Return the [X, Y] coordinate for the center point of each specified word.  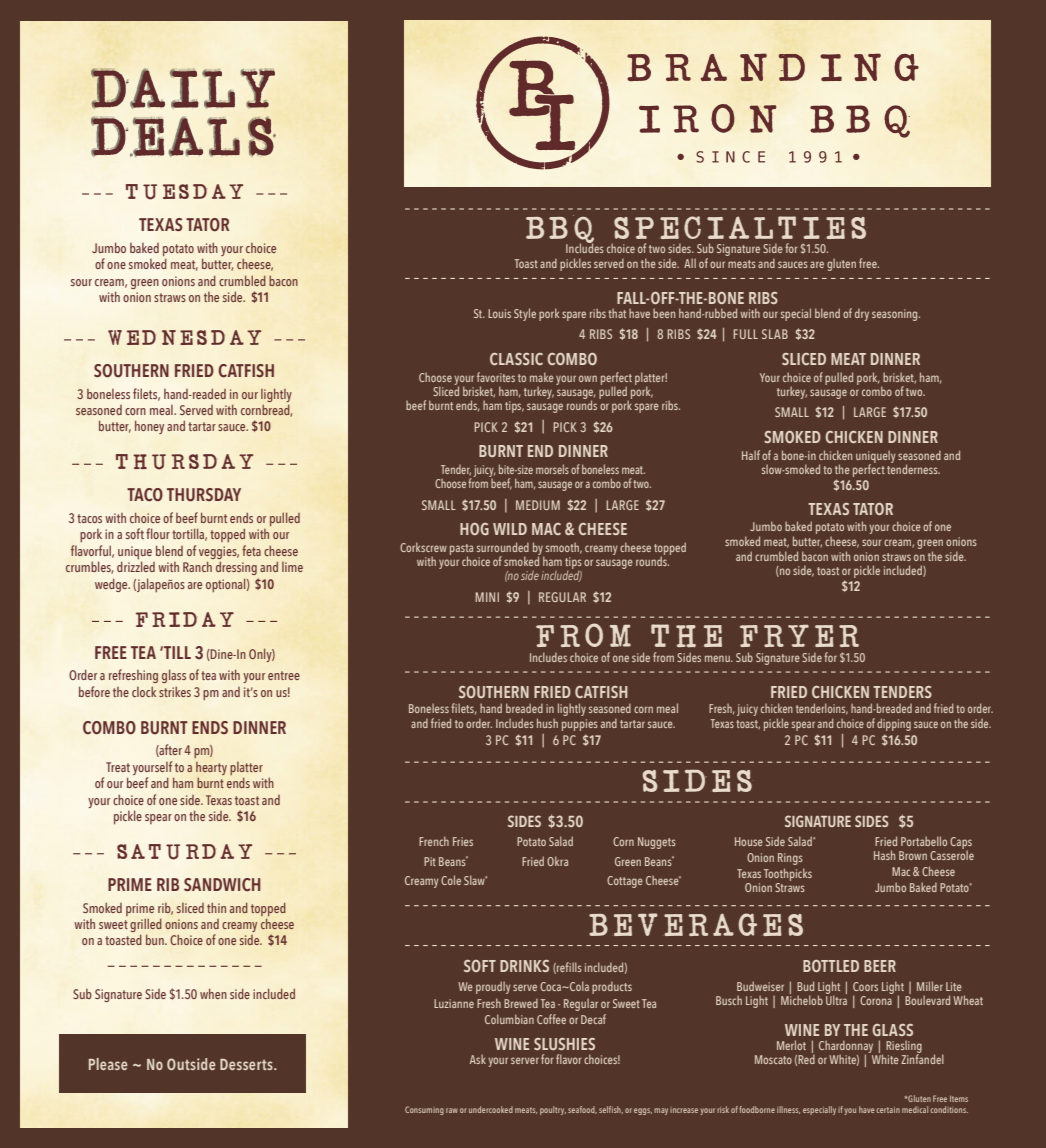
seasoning [896, 315]
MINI [487, 597]
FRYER [799, 636]
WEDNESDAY [184, 337]
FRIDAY [185, 619]
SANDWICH [222, 885]
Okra [557, 861]
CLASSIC [516, 359]
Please [108, 1064]
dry [862, 315]
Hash [884, 855]
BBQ [560, 230]
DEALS [183, 136]
